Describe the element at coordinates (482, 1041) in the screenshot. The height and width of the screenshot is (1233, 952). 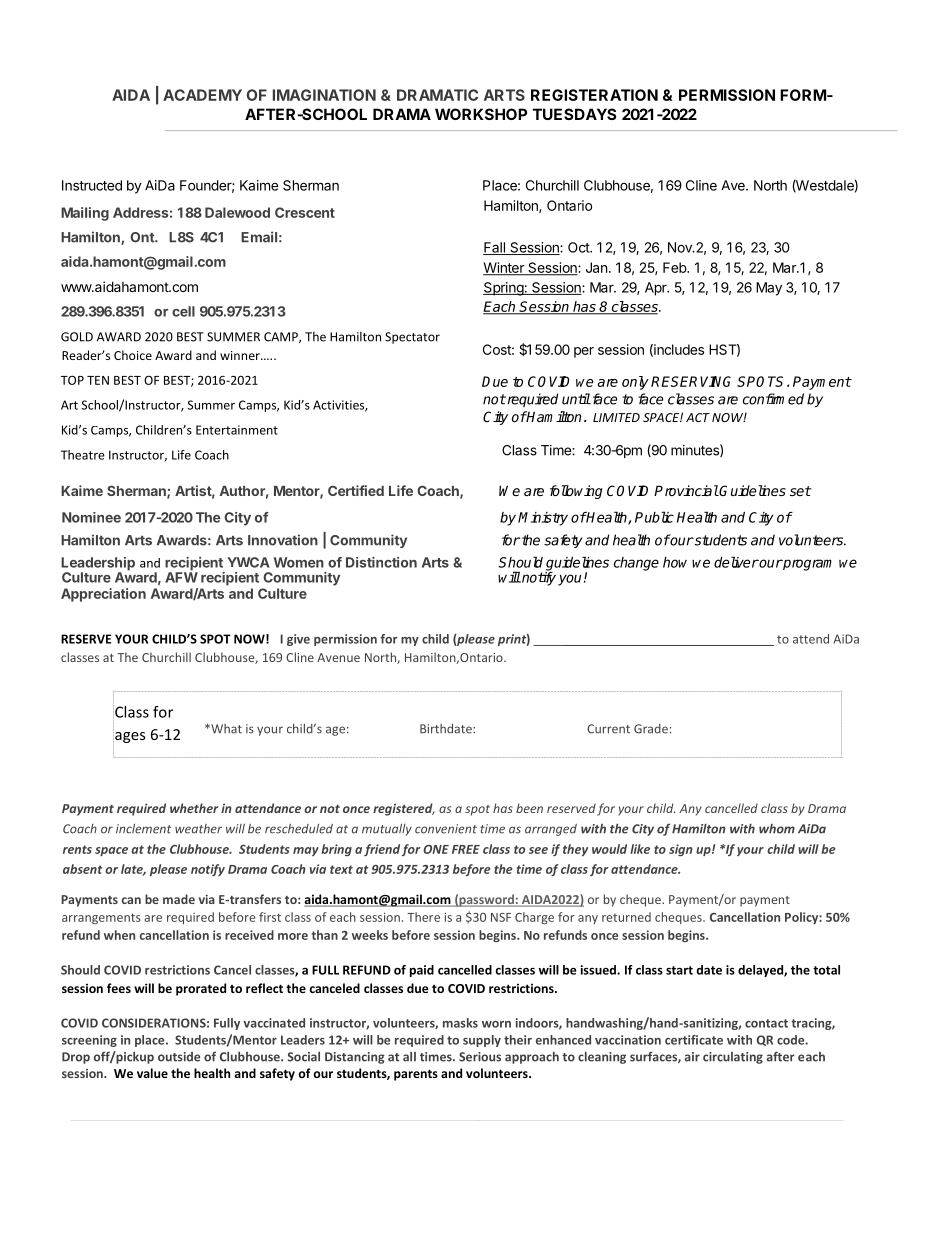
I see `supply` at that location.
